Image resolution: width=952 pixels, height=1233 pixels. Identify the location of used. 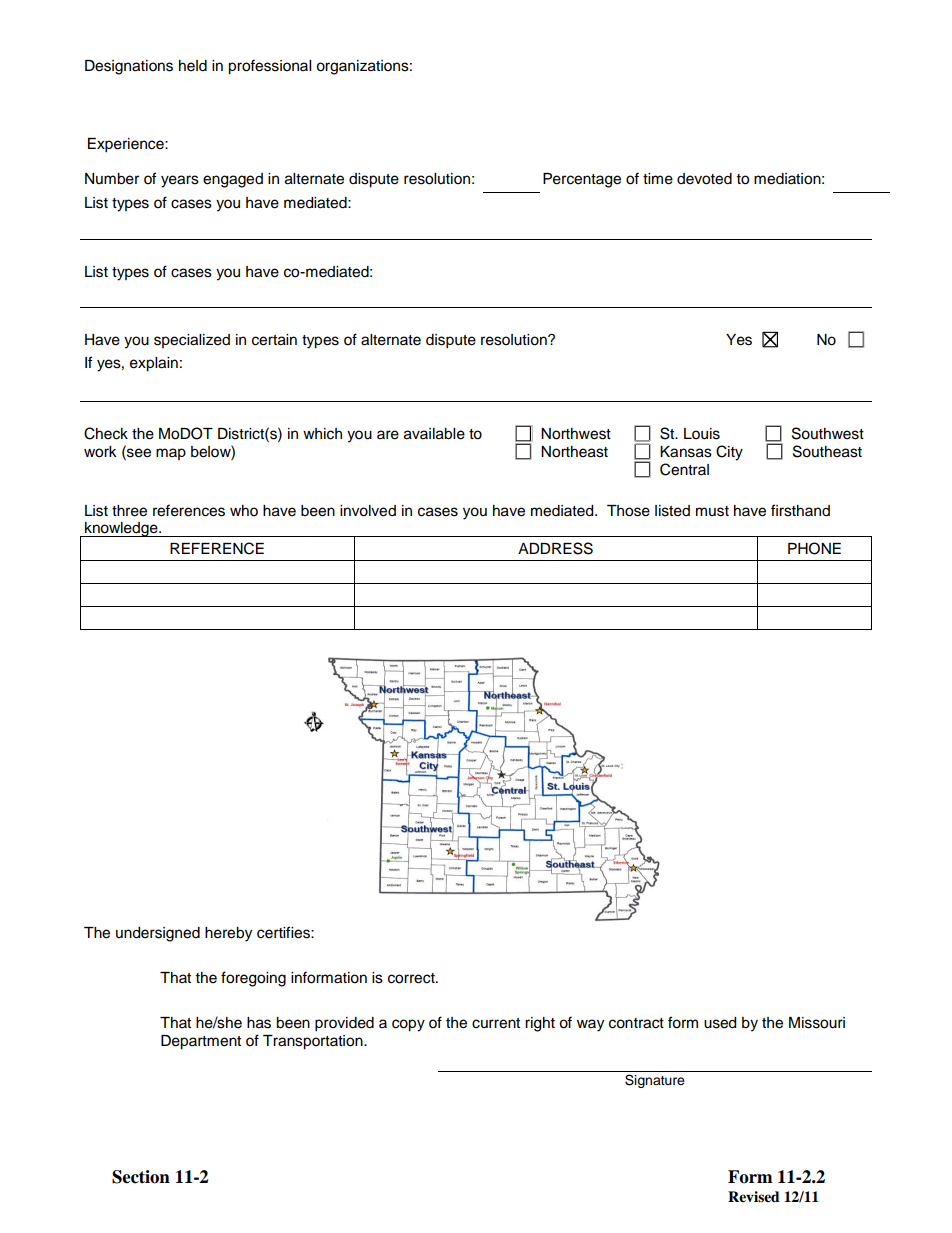
(720, 1023).
